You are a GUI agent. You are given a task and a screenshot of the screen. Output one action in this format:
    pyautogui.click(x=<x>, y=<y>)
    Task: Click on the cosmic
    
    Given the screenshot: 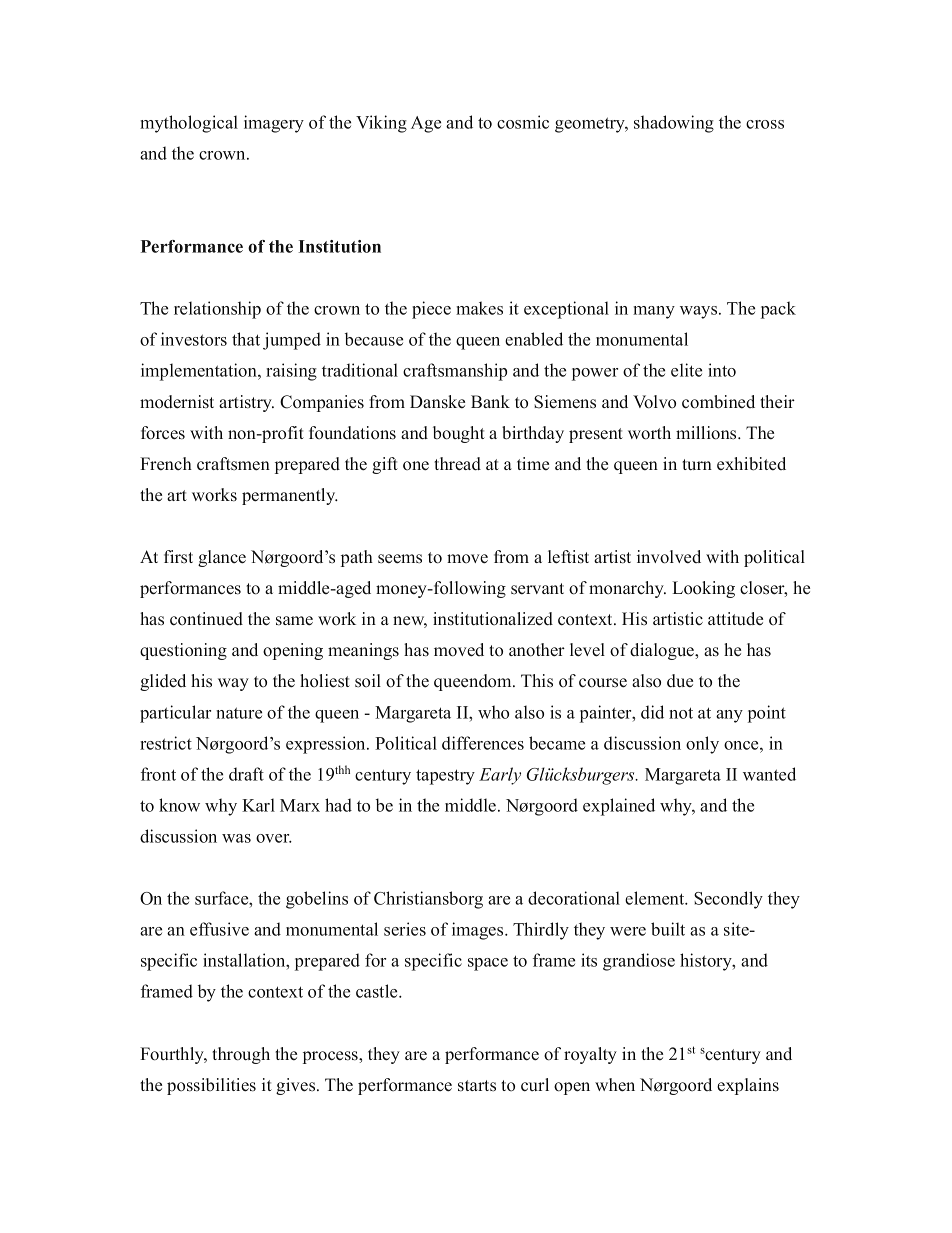 What is the action you would take?
    pyautogui.click(x=523, y=122)
